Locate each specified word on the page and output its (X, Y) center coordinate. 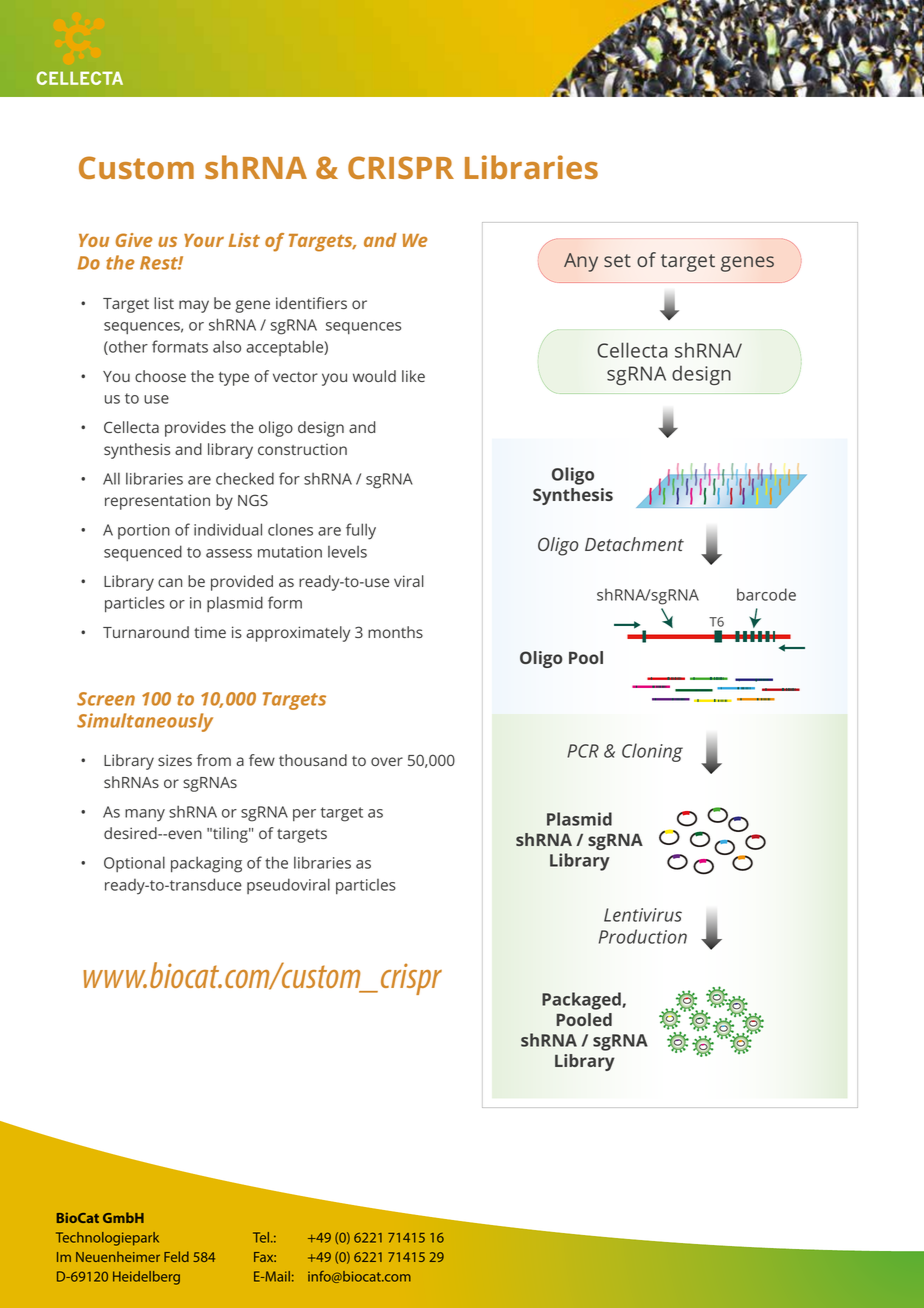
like (413, 376)
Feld (176, 1256)
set (617, 260)
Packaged (581, 1001)
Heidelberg (146, 1278)
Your (204, 240)
